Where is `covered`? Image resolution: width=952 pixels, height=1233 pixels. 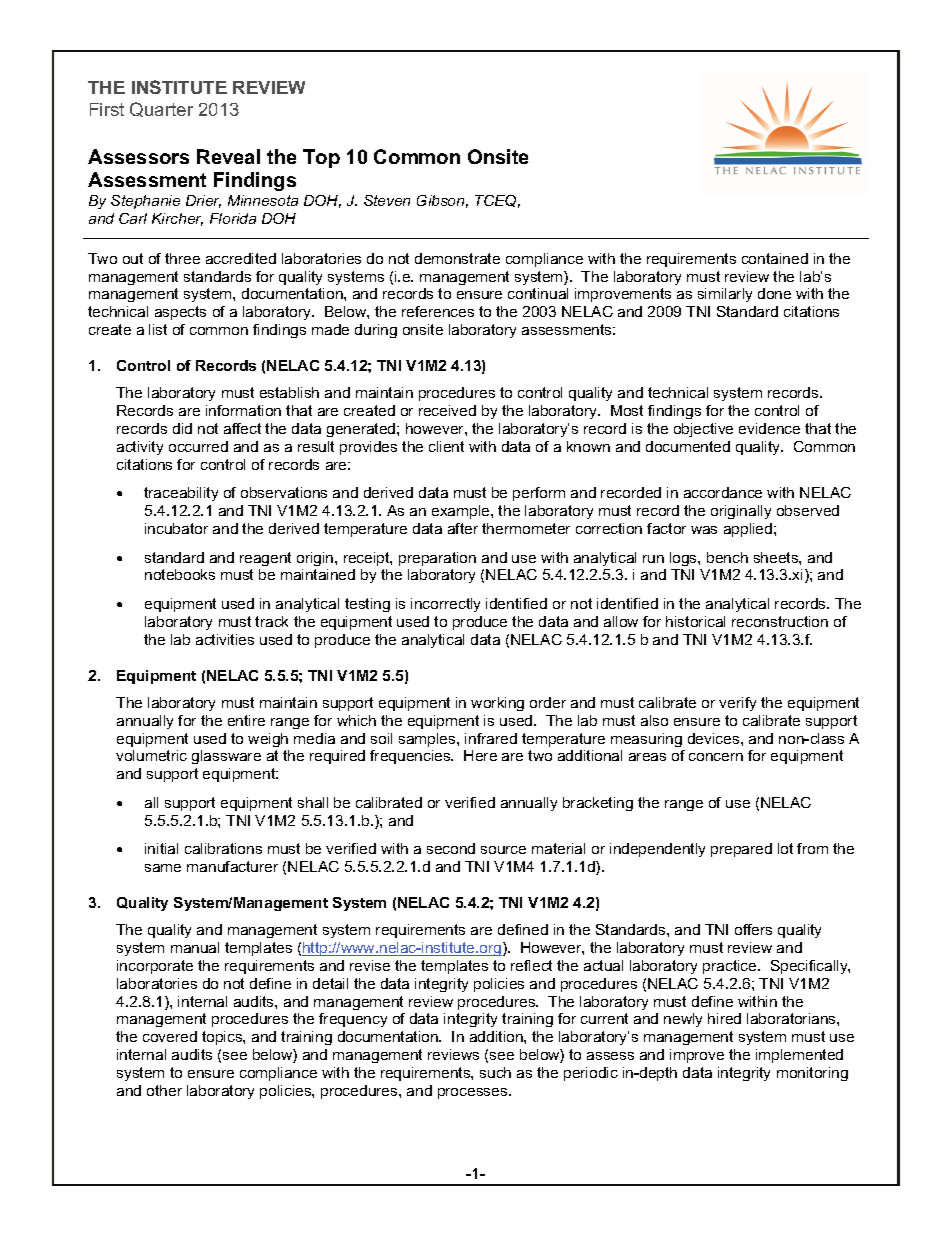 covered is located at coordinates (170, 1036).
